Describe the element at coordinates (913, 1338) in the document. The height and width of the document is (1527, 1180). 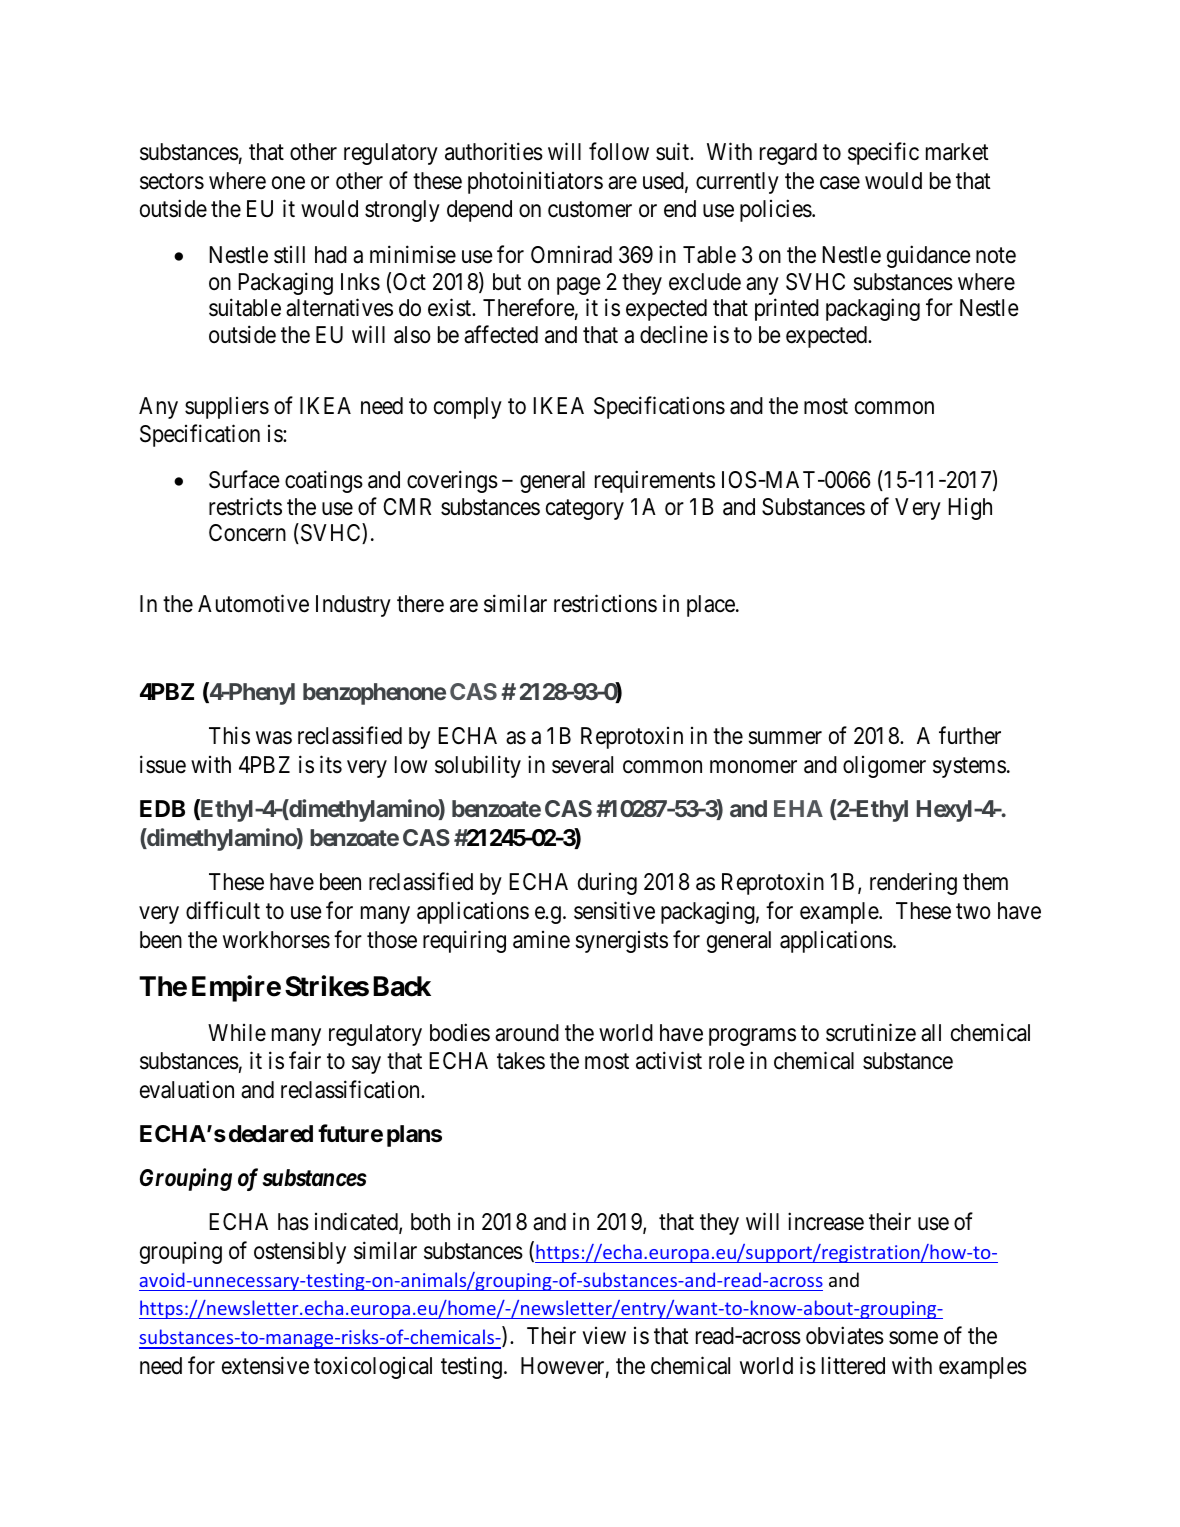
I see `some` at that location.
